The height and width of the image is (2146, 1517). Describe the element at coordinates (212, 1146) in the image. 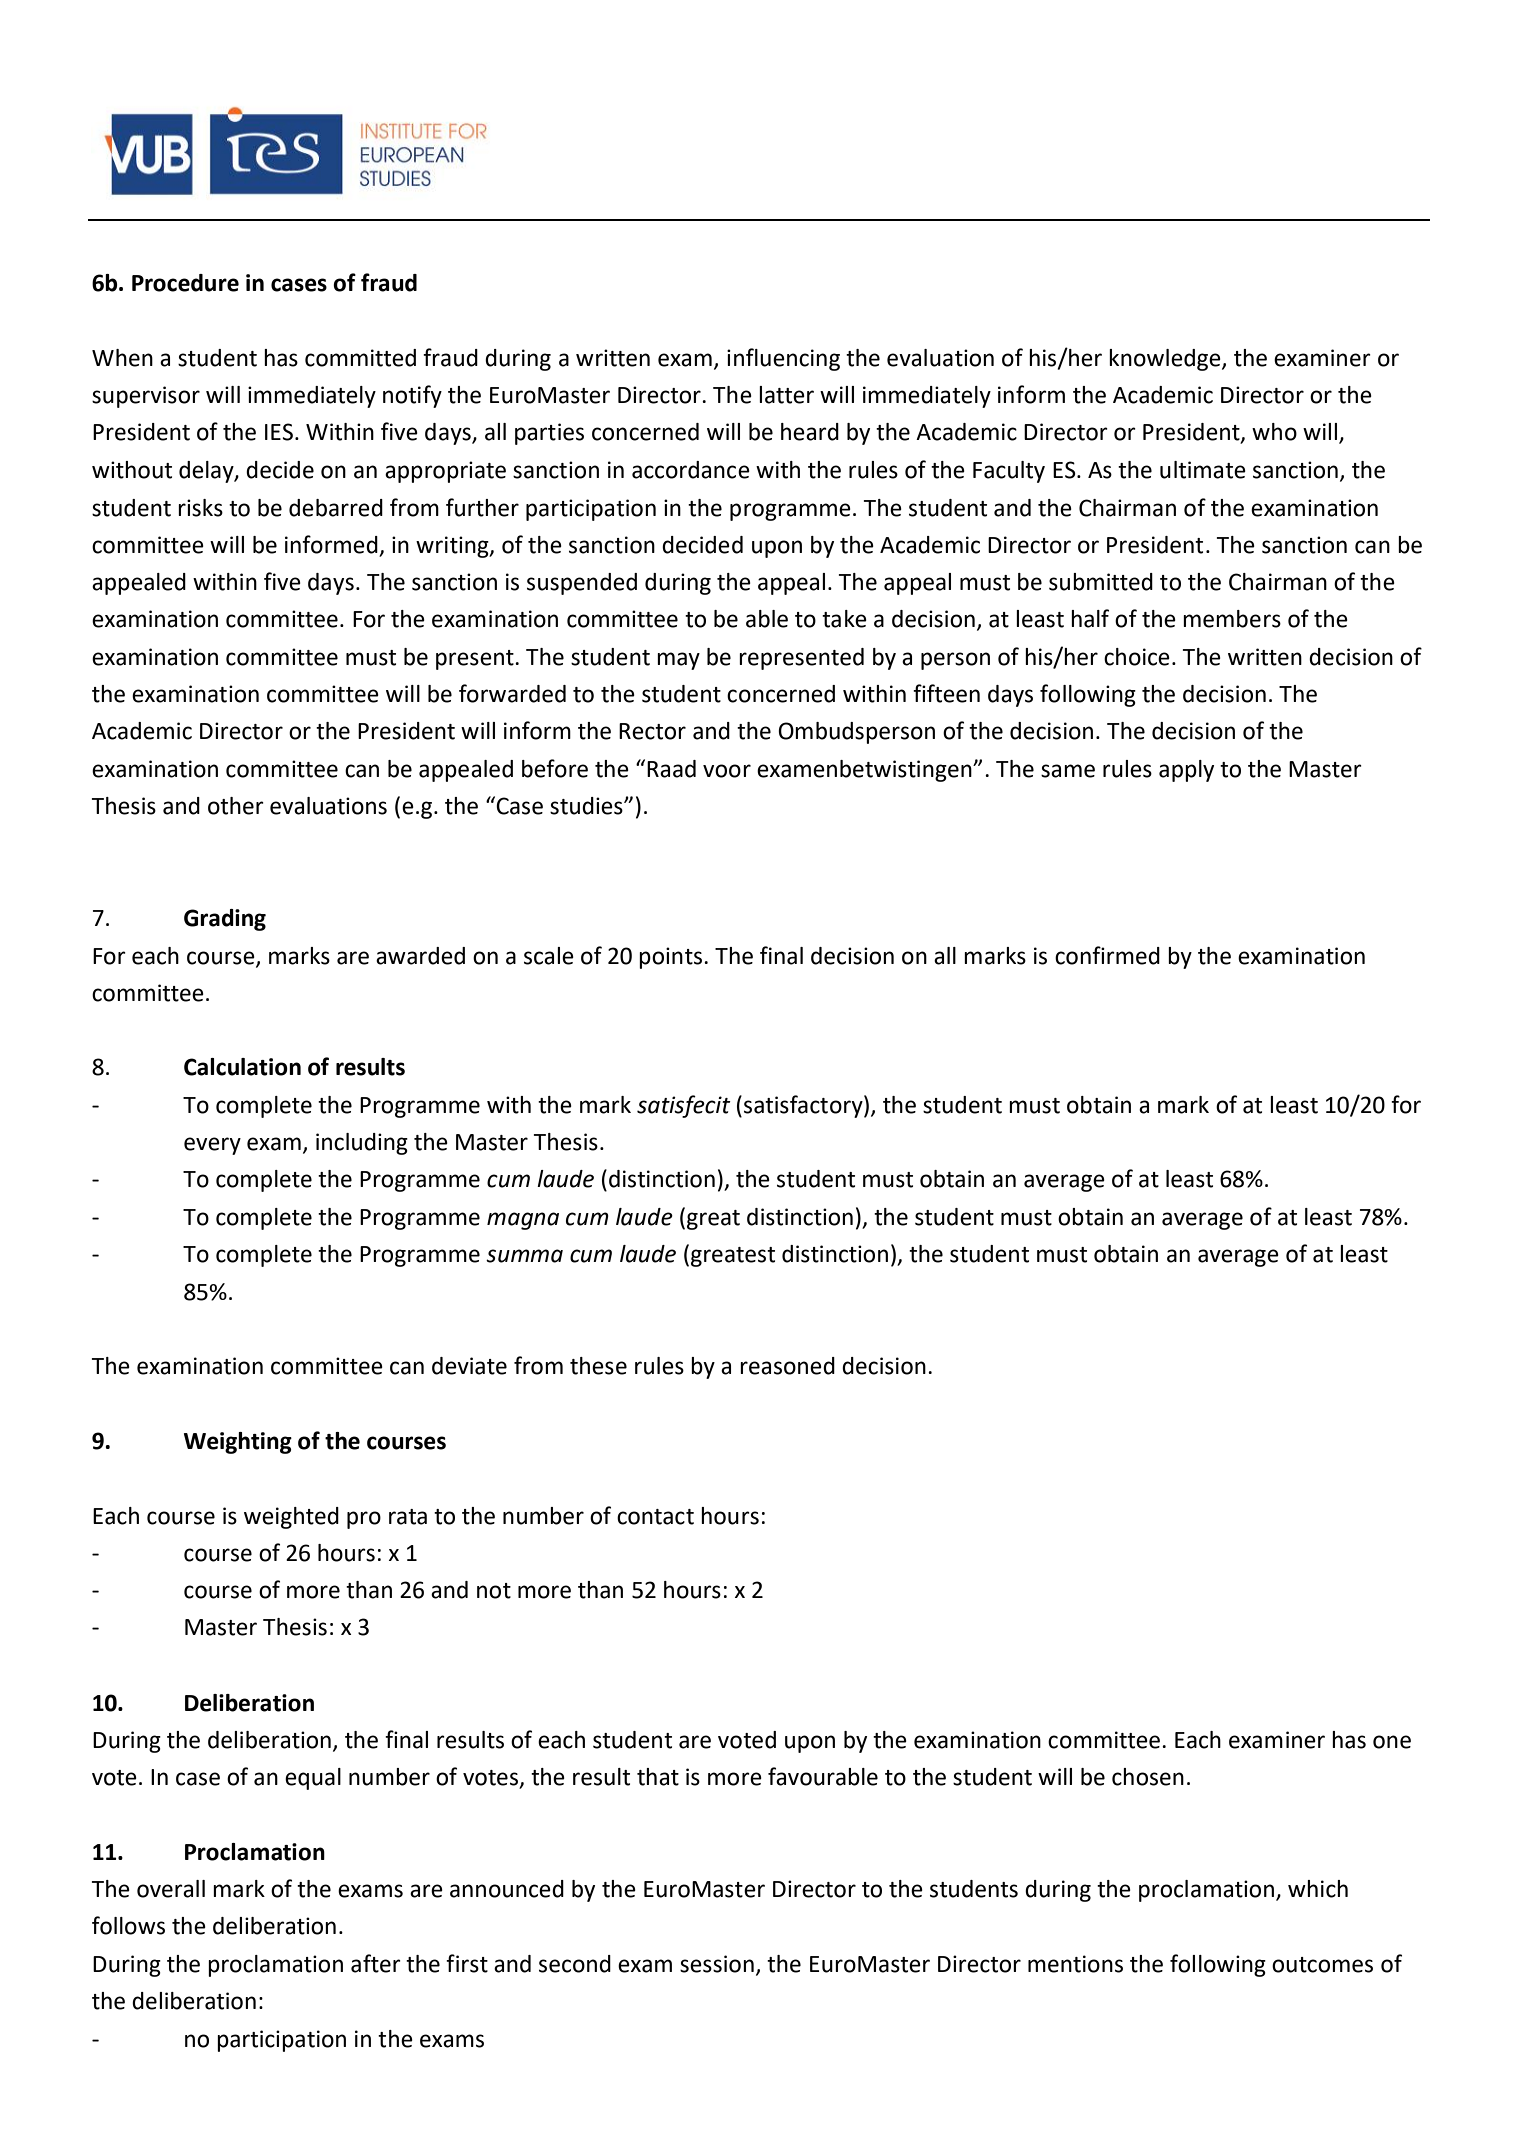

I see `every` at that location.
